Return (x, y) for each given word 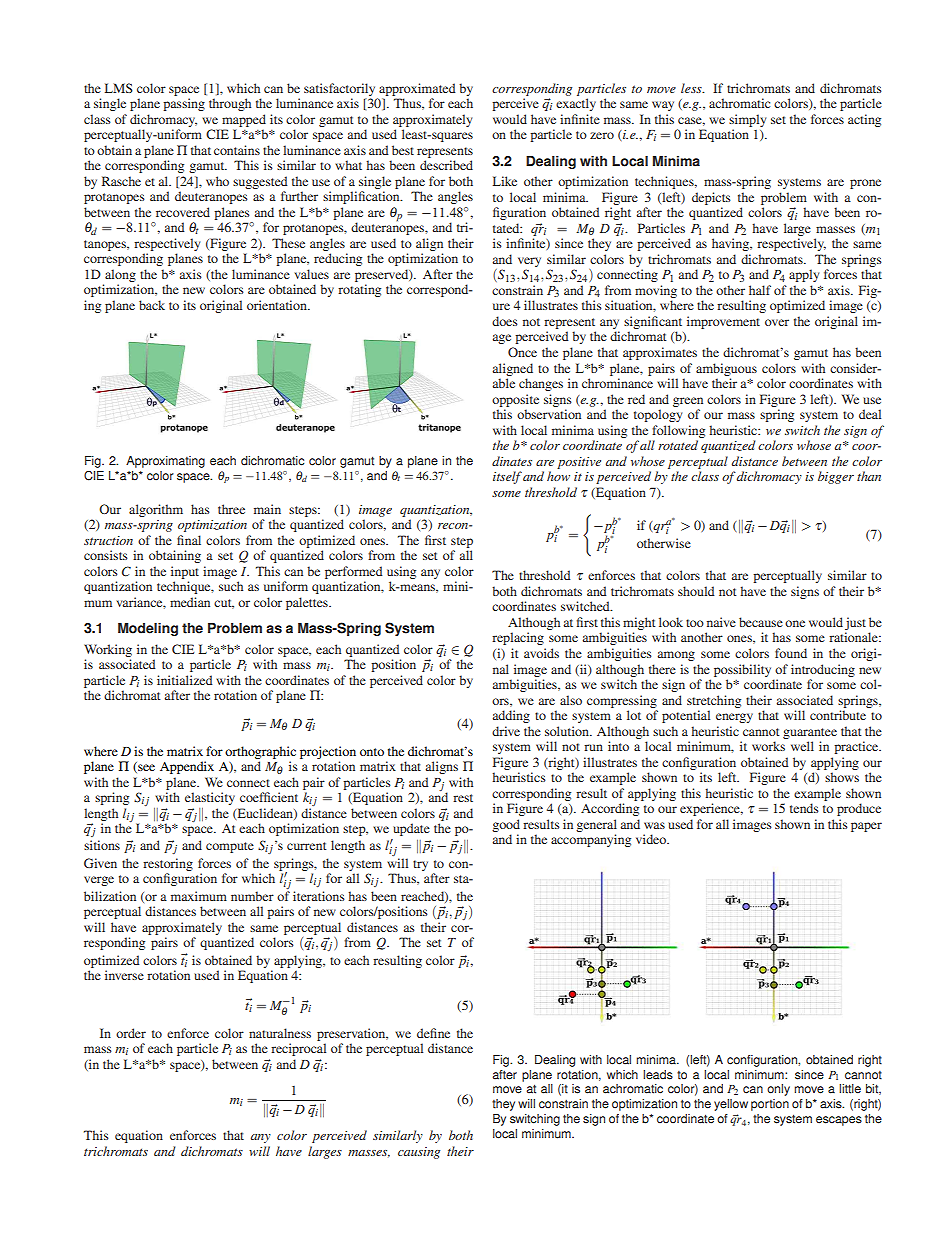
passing (184, 104)
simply (747, 120)
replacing (518, 638)
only (778, 1090)
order (131, 1033)
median (190, 602)
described (446, 165)
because (761, 622)
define (433, 1033)
